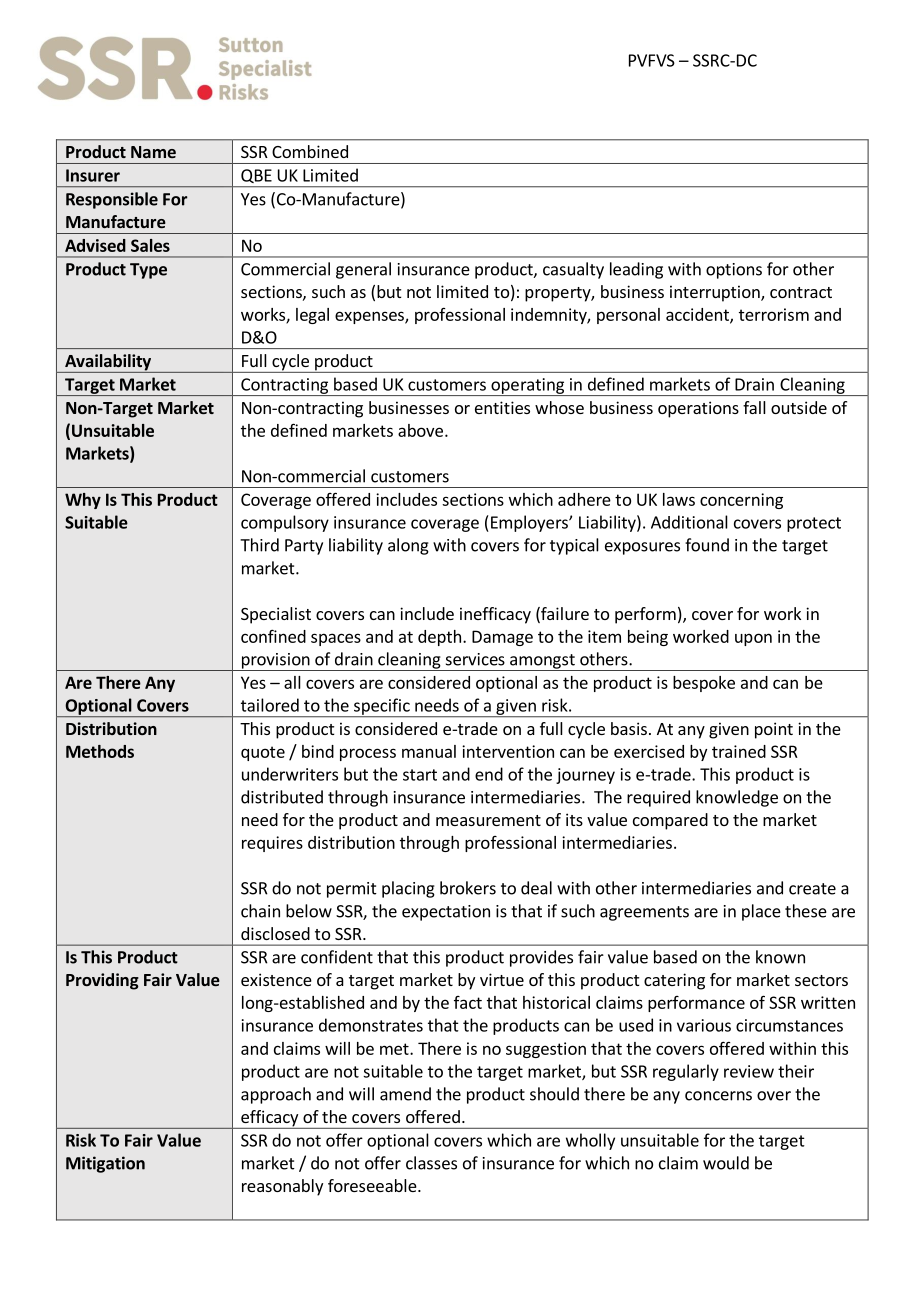  Describe the element at coordinates (446, 913) in the image. I see `expectation` at that location.
